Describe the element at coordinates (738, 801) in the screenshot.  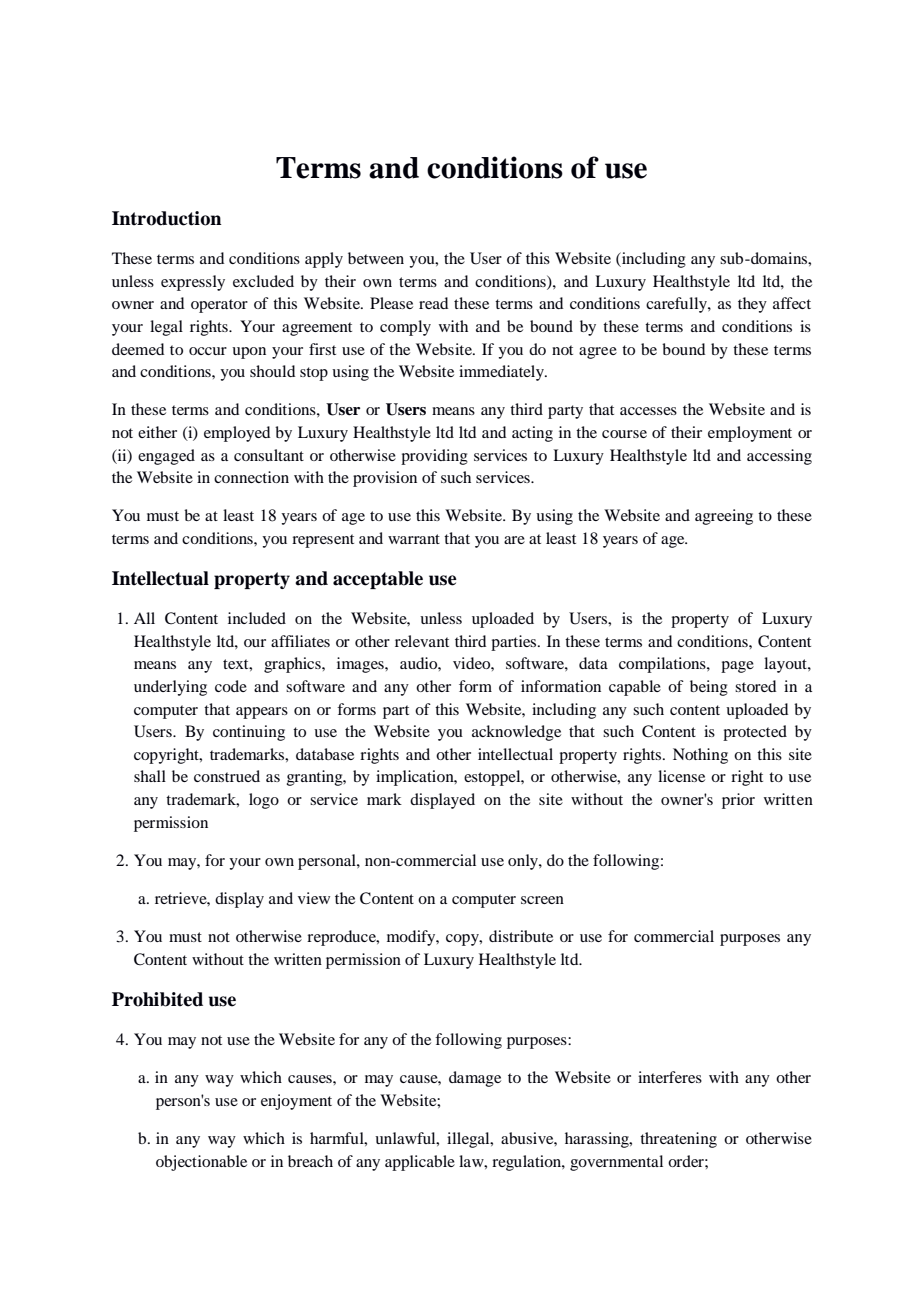
I see `prior` at that location.
